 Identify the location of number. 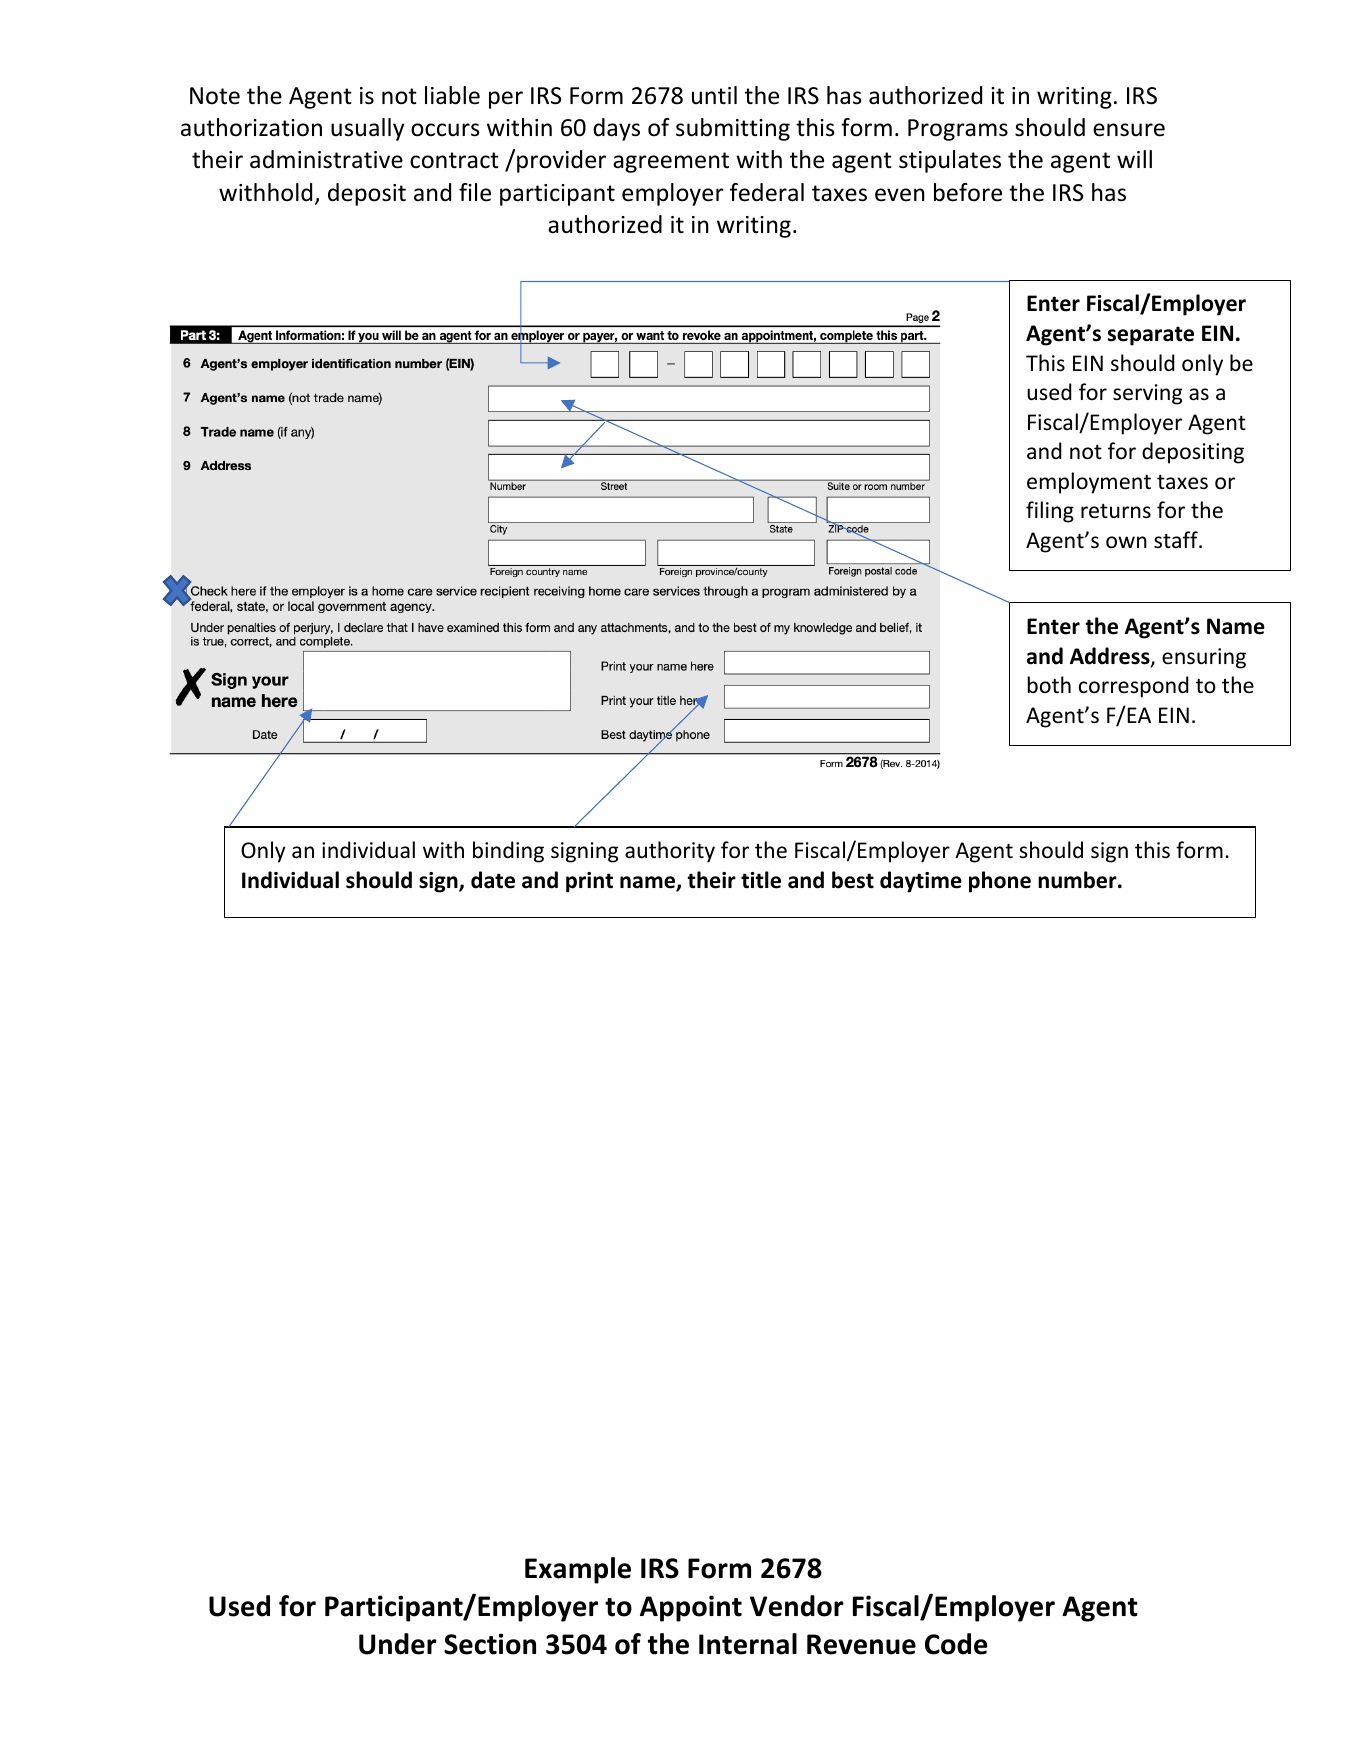
(1078, 880).
